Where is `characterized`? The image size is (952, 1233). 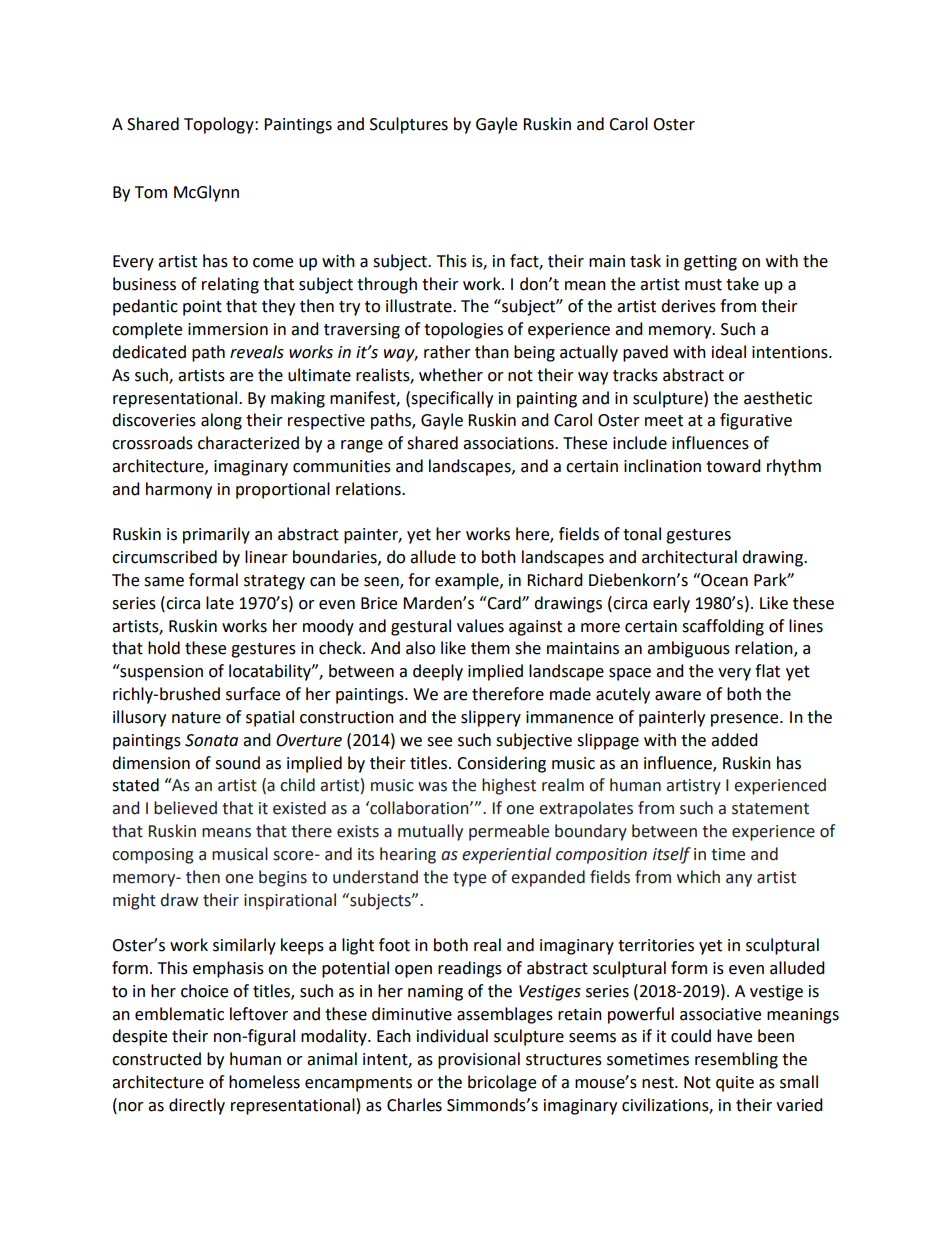
characterized is located at coordinates (248, 443).
